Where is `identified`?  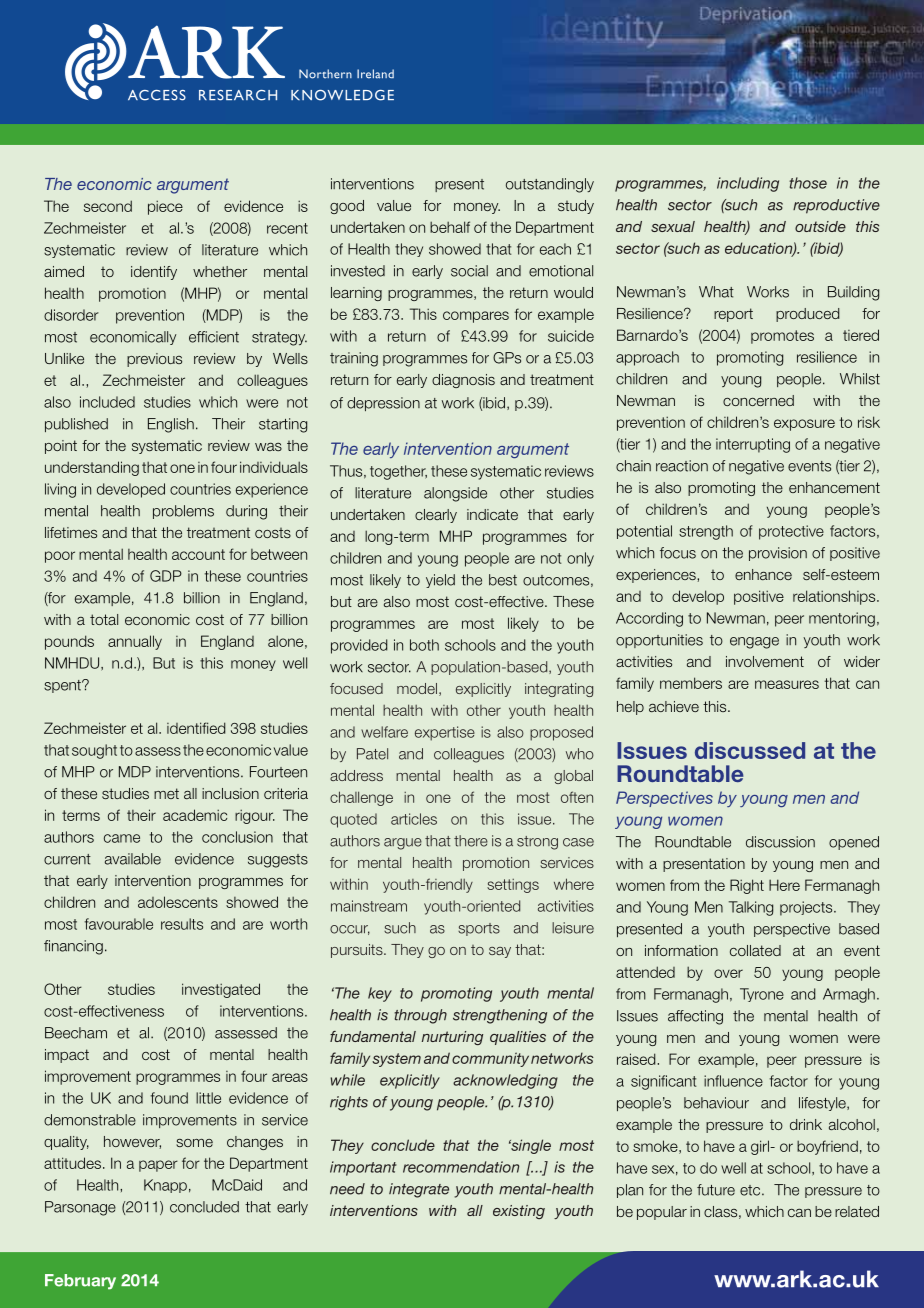
identified is located at coordinates (196, 728).
